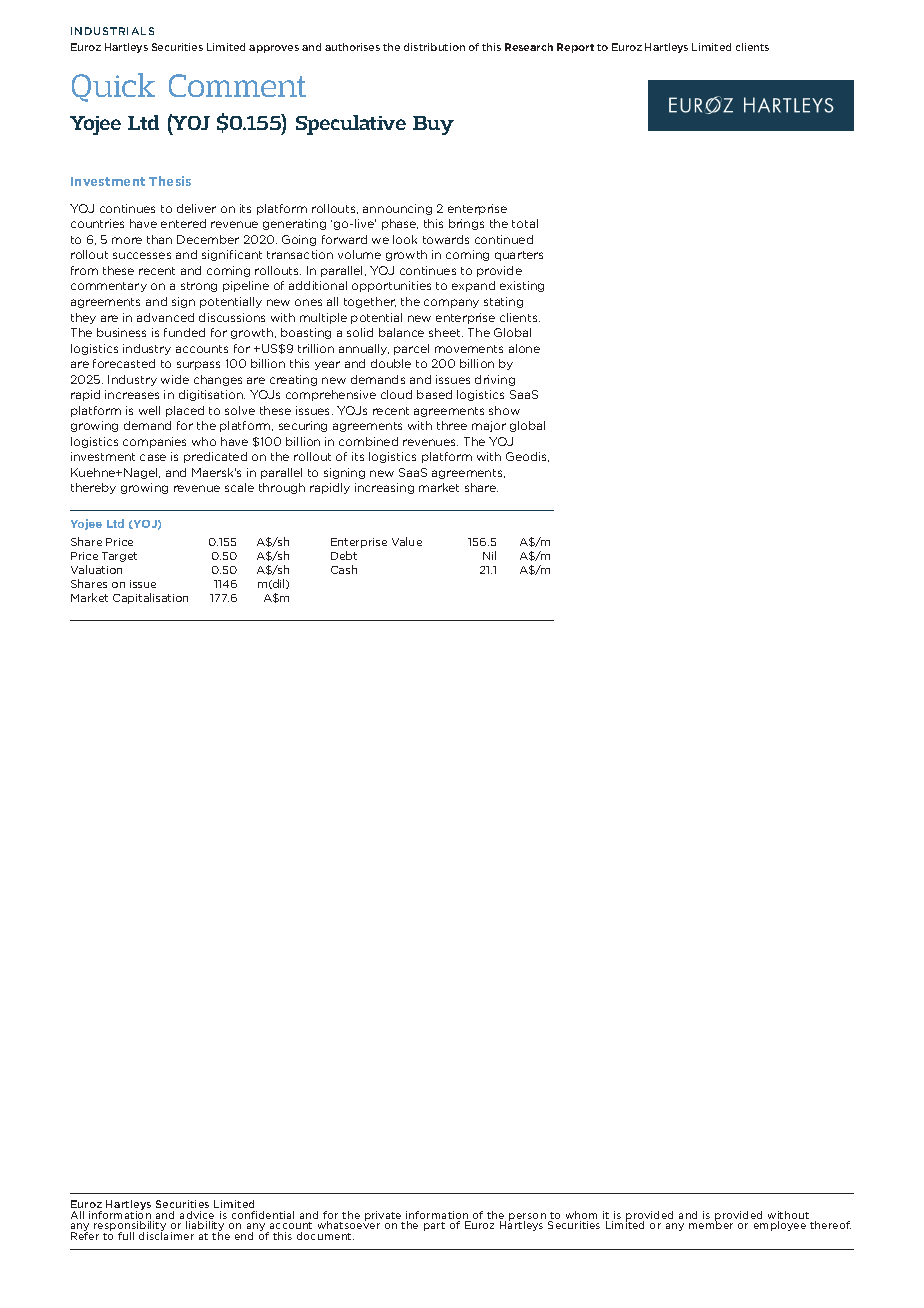  Describe the element at coordinates (434, 1226) in the document. I see `part` at that location.
